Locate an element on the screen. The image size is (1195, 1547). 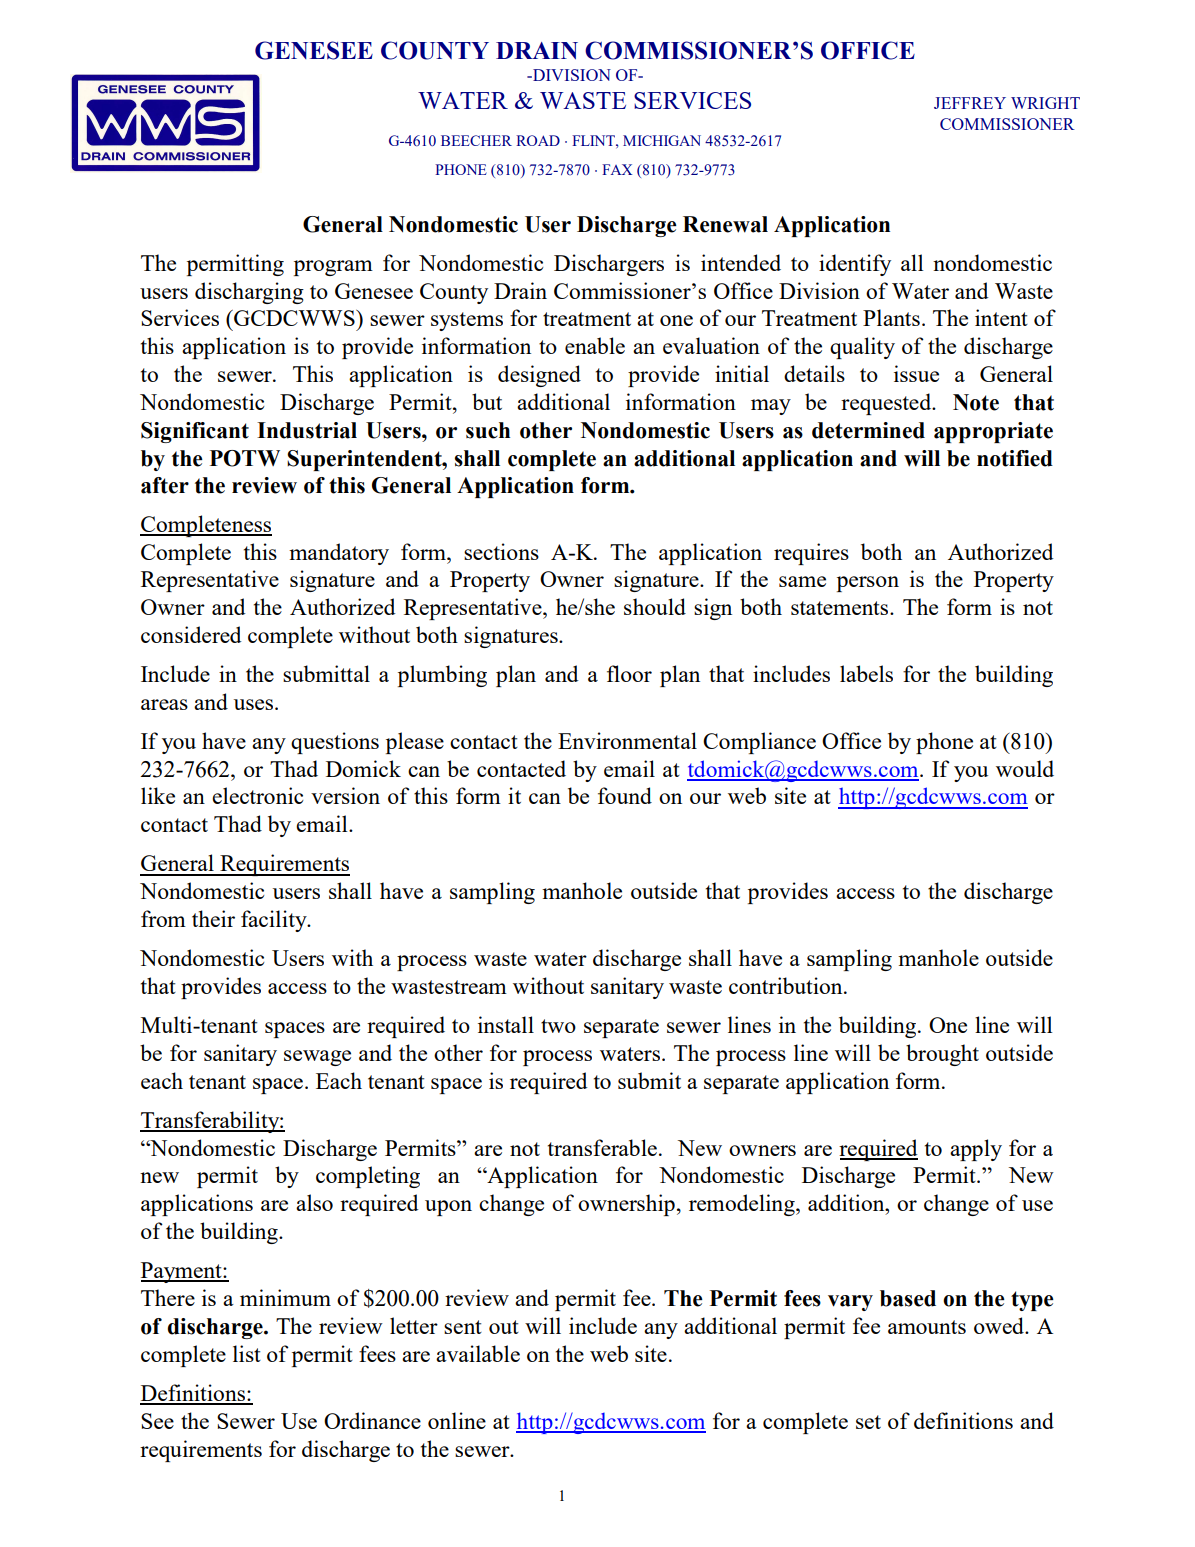
amounts is located at coordinates (927, 1327).
